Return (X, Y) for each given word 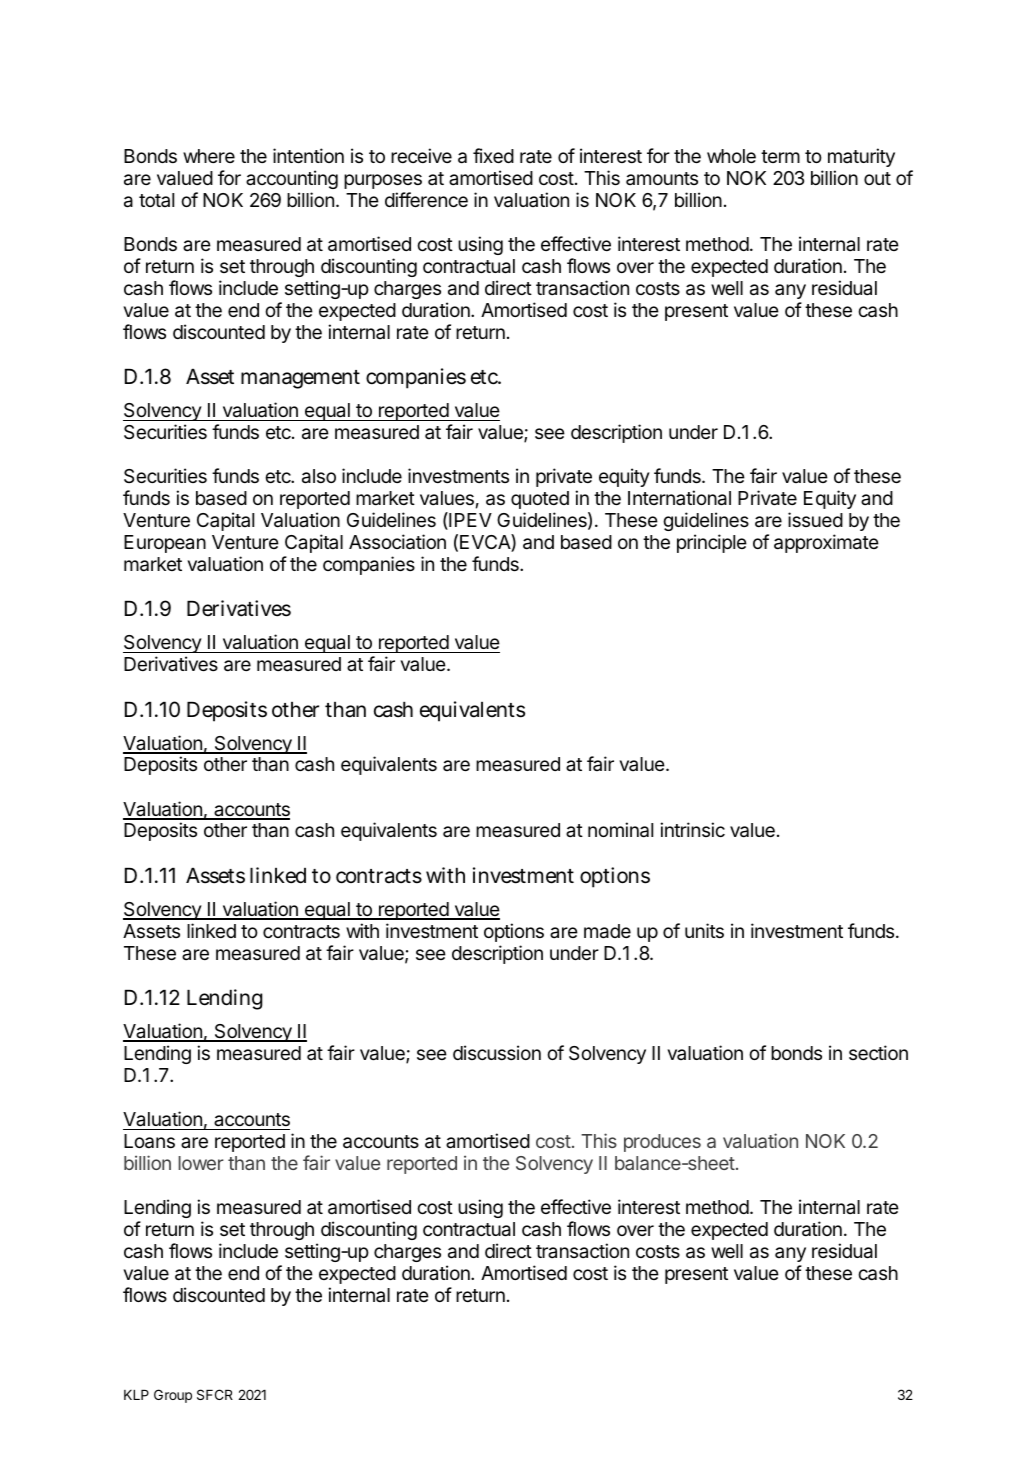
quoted (540, 500)
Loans (149, 1141)
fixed (493, 155)
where (209, 156)
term (780, 156)
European (165, 544)
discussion (497, 1052)
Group (173, 1396)
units (704, 930)
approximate (826, 543)
